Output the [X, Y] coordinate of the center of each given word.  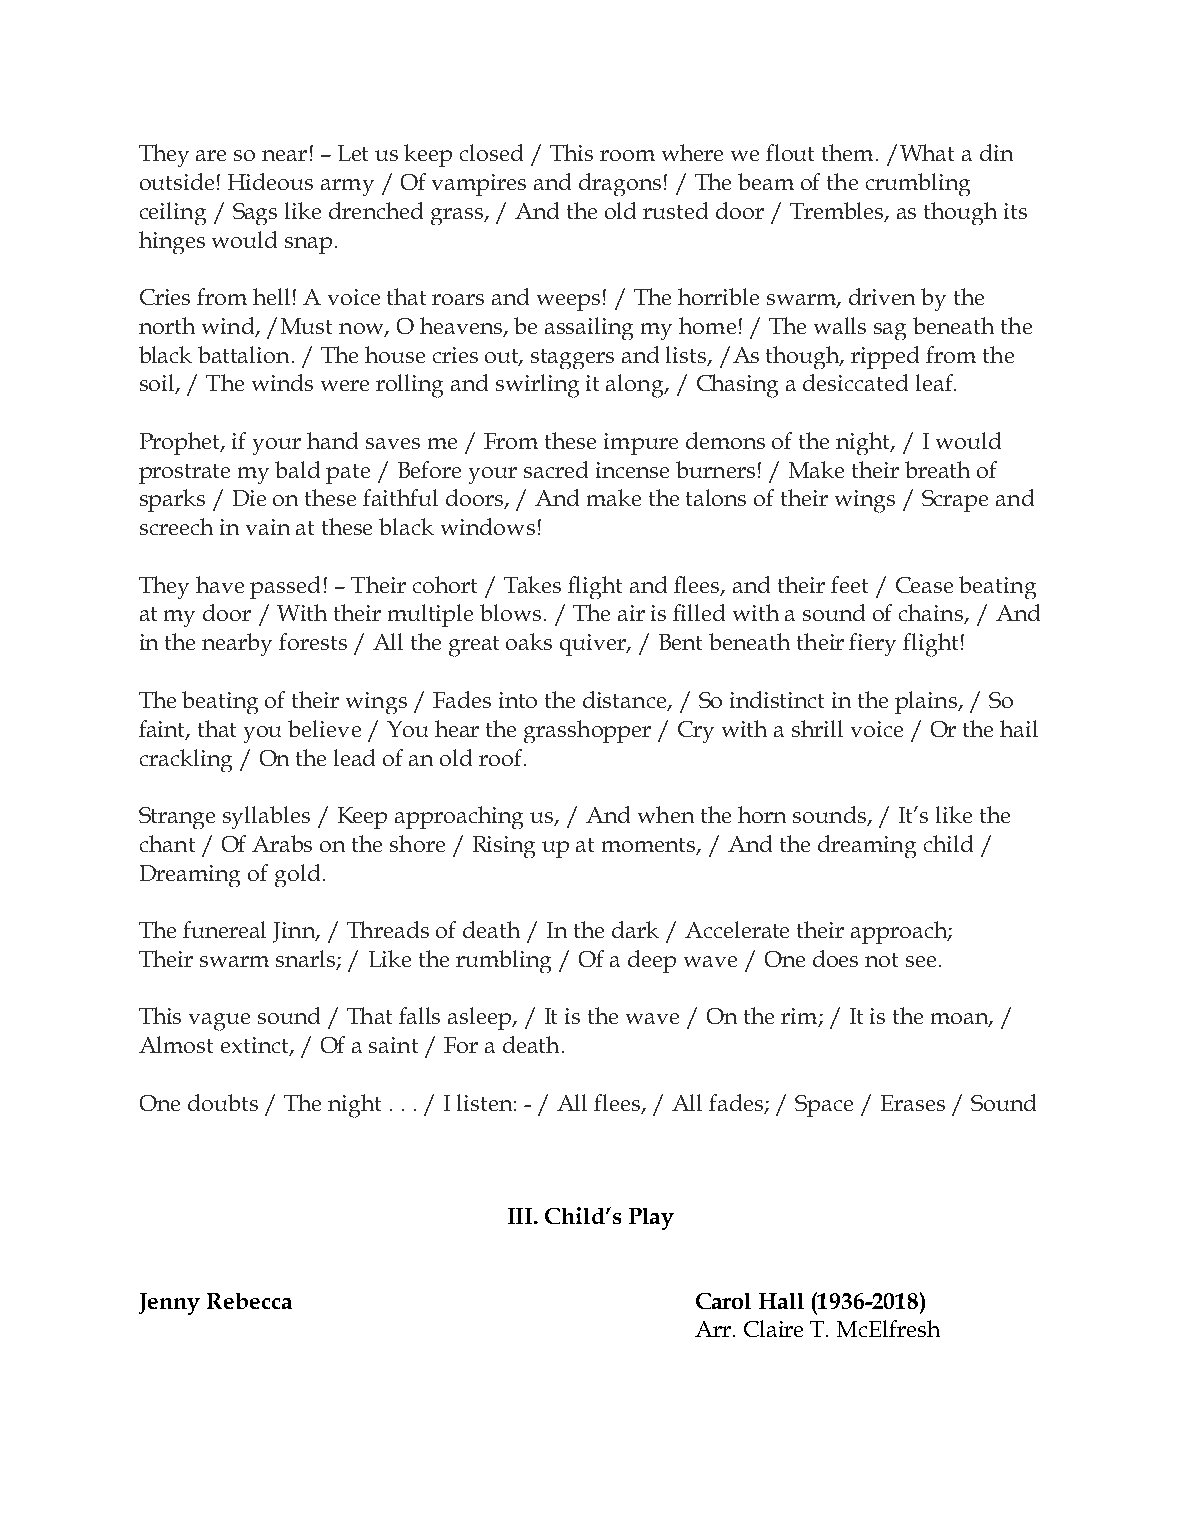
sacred [556, 469]
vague [219, 1022]
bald [297, 469]
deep [652, 961]
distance [626, 701]
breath [937, 469]
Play [651, 1219]
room [627, 155]
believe [324, 728]
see [921, 961]
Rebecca [249, 1301]
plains [927, 702]
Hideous [270, 181]
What [927, 152]
